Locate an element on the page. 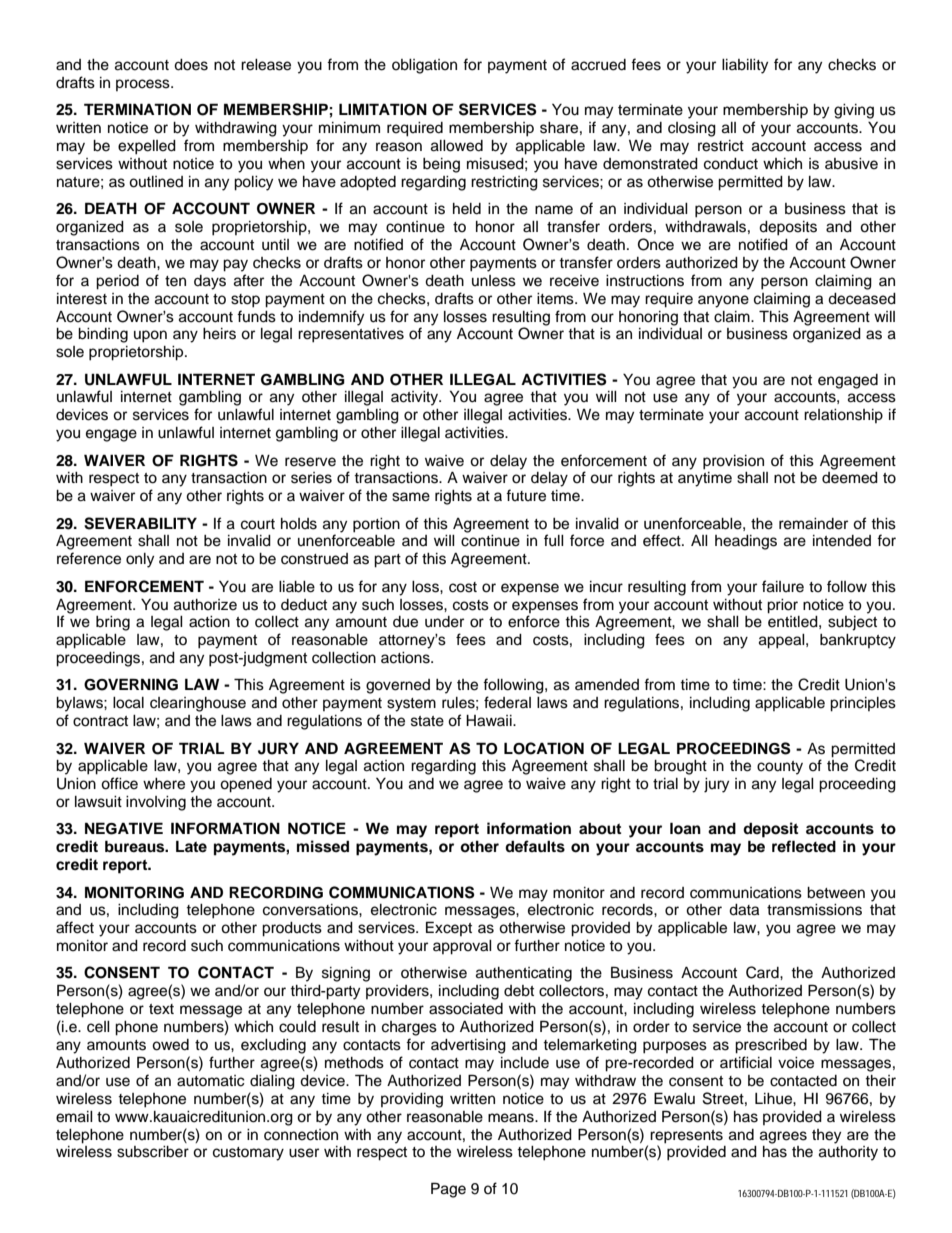 The width and height of the document is (952, 1233). prior is located at coordinates (782, 606).
